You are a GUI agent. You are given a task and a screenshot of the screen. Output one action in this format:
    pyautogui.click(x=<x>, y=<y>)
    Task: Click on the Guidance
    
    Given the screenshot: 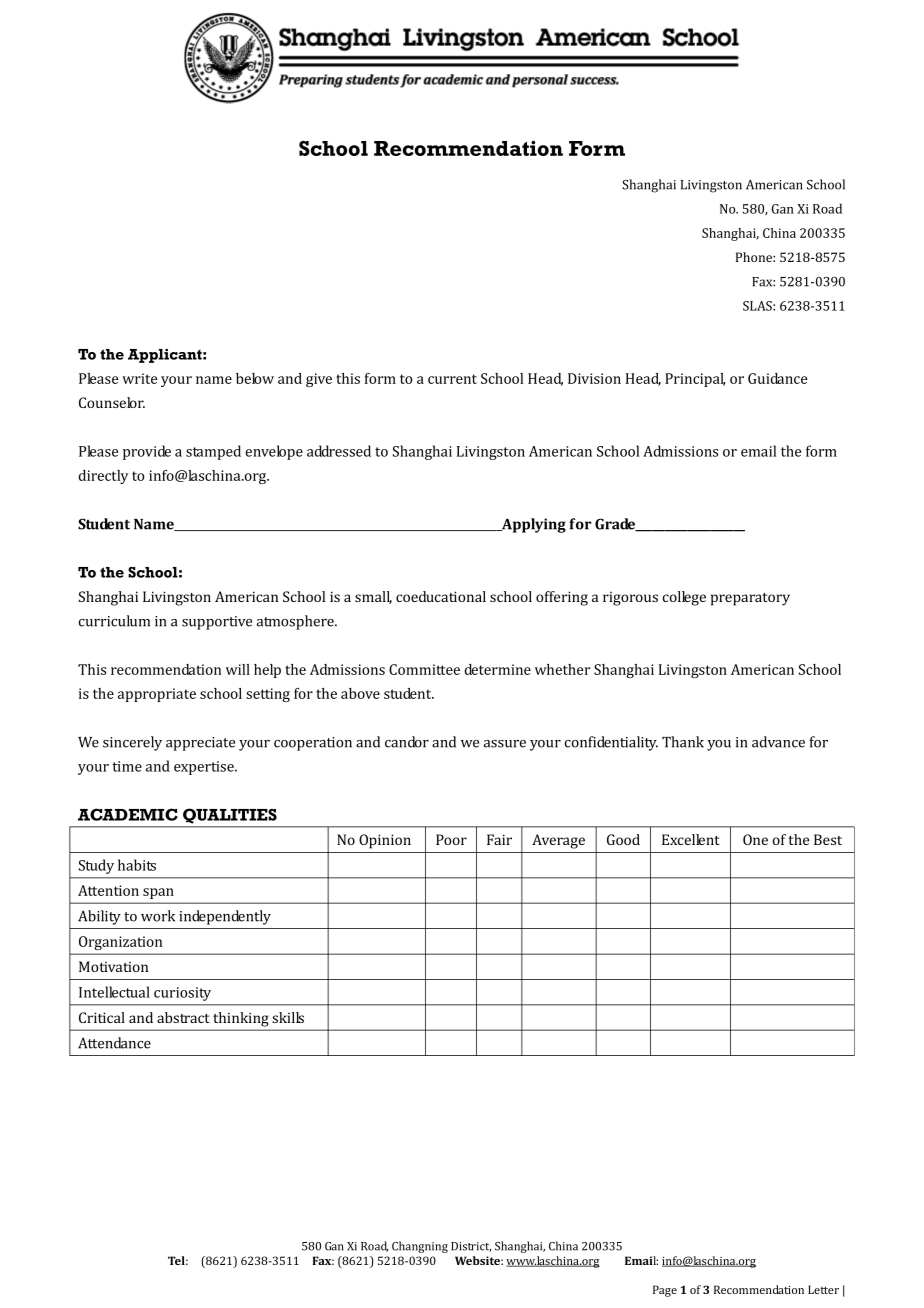 What is the action you would take?
    pyautogui.click(x=777, y=378)
